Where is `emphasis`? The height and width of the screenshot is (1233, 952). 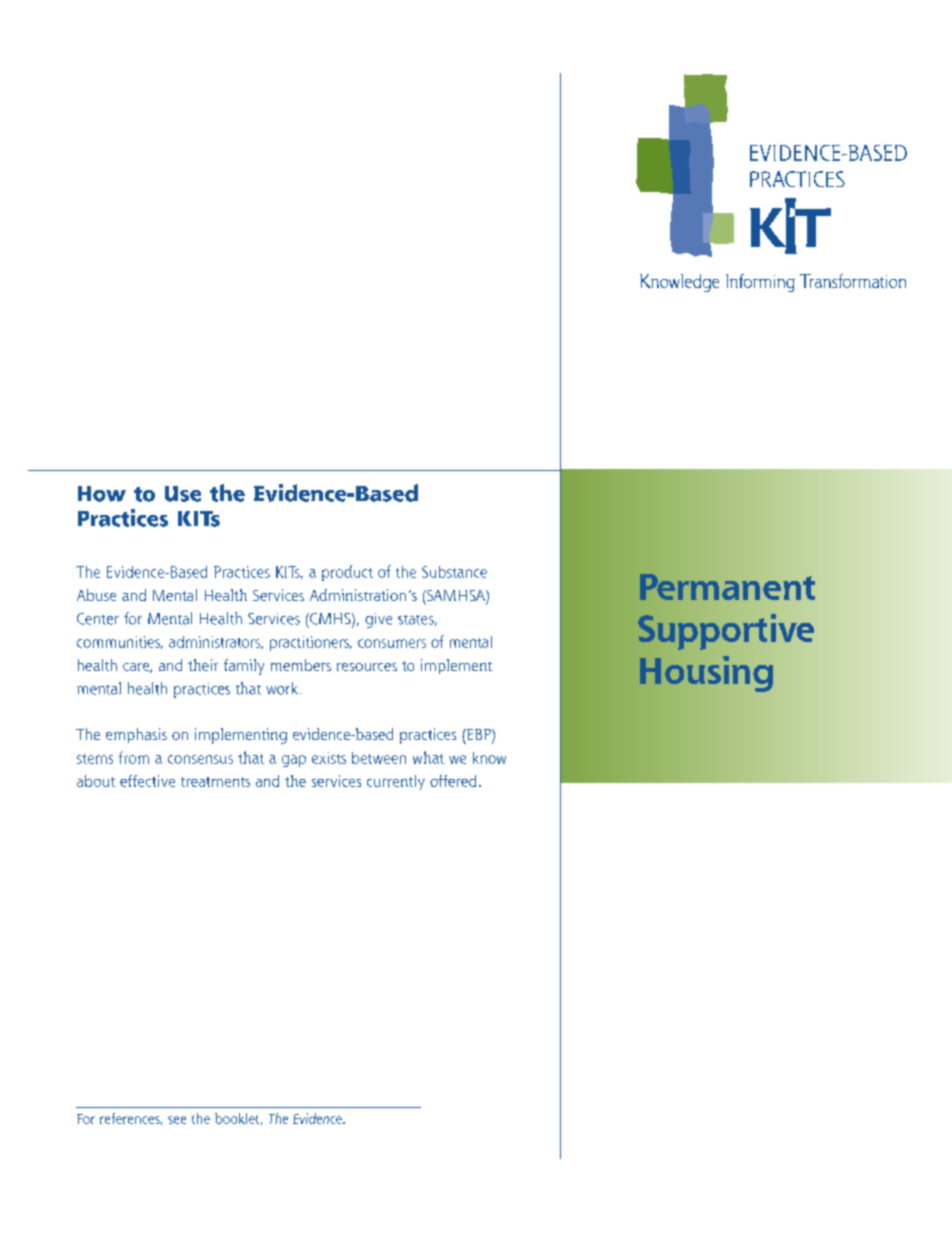 emphasis is located at coordinates (136, 735).
